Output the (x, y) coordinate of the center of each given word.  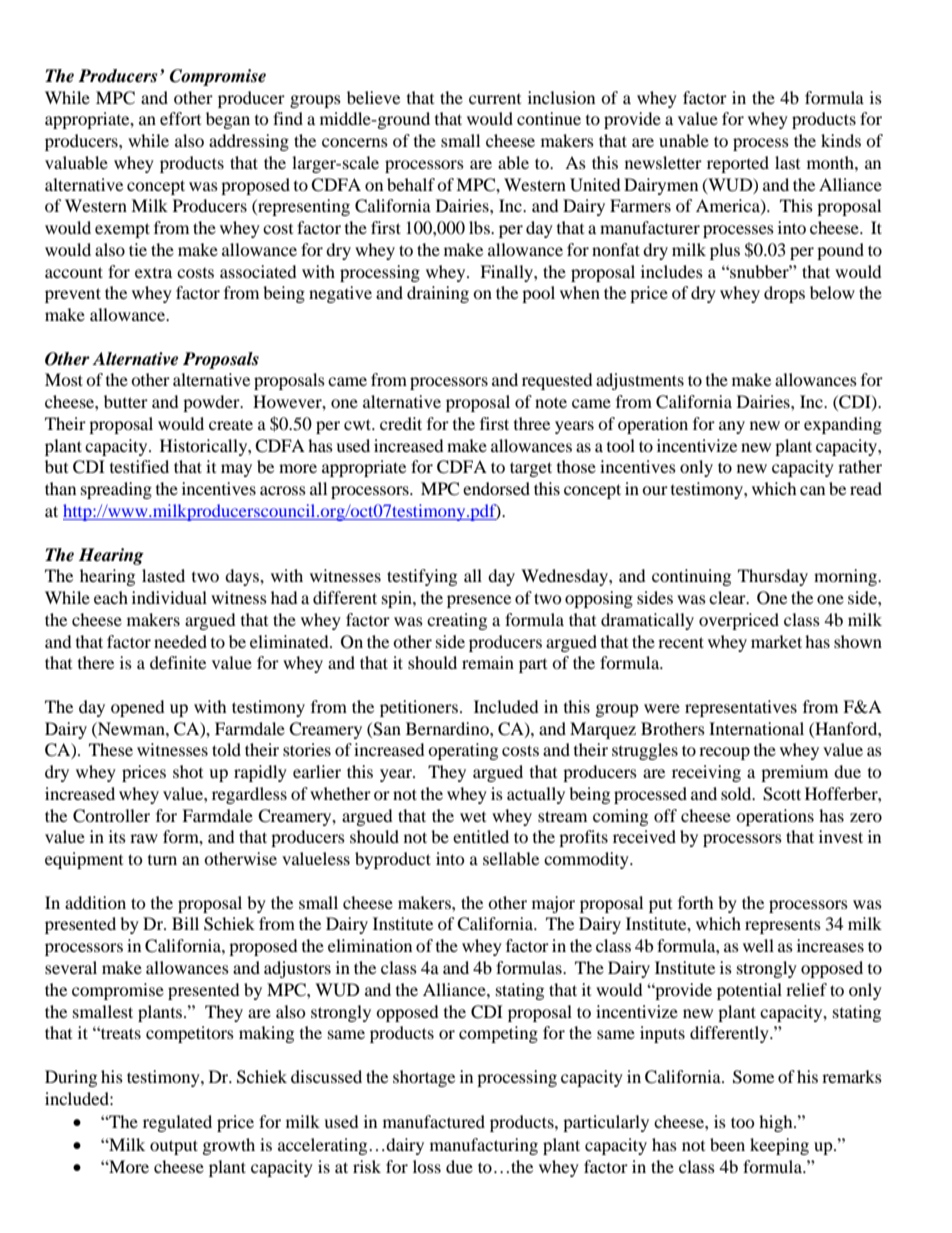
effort (180, 118)
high (777, 1123)
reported (738, 164)
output (174, 1147)
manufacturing (484, 1146)
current (495, 99)
